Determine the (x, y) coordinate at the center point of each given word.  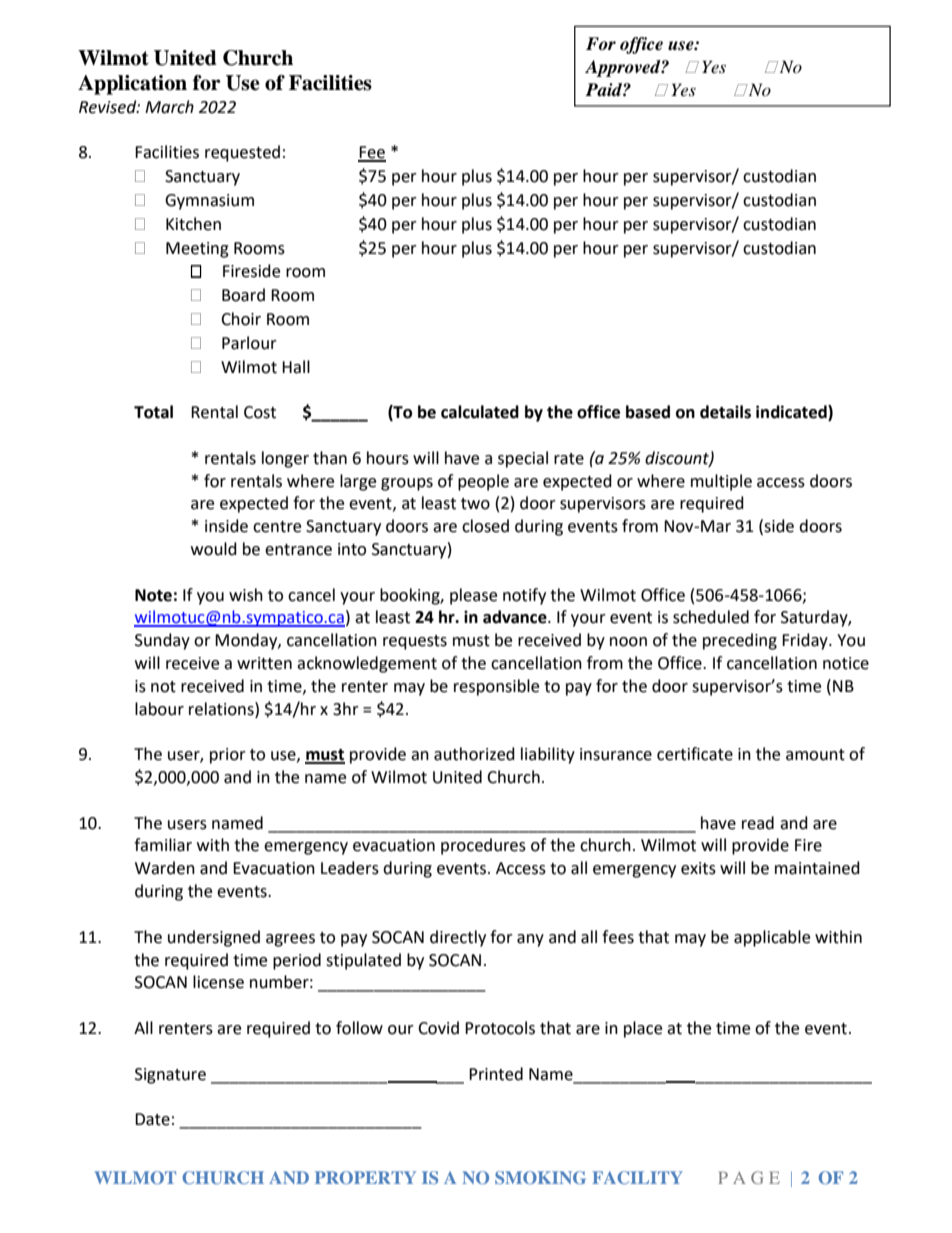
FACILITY (637, 1177)
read (758, 823)
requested (242, 153)
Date (152, 1119)
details (725, 412)
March (169, 107)
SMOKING (540, 1177)
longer (285, 459)
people (483, 482)
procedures (483, 846)
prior (228, 756)
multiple (721, 482)
